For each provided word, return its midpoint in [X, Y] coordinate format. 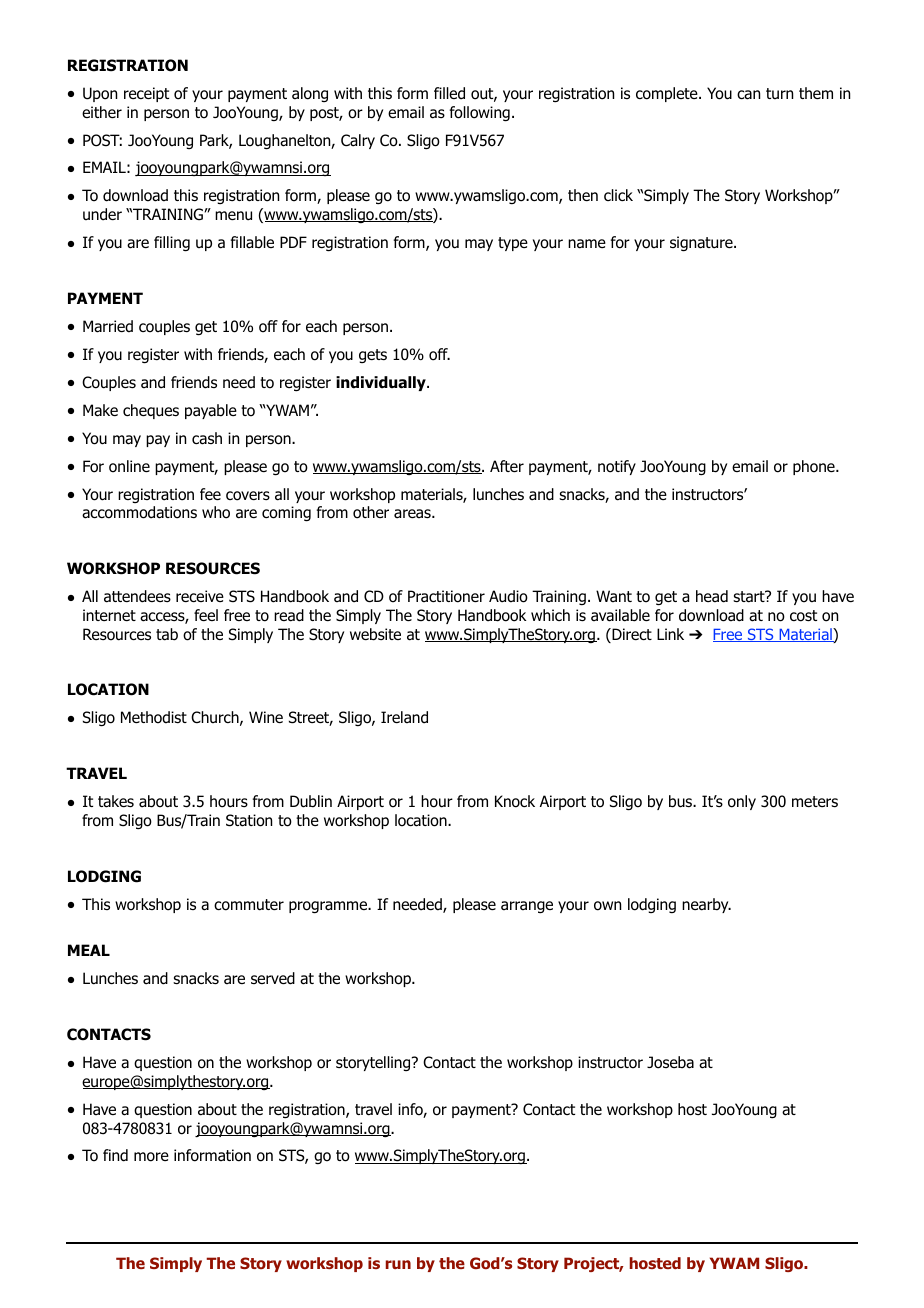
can [748, 95]
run [398, 1264]
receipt [146, 94]
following [480, 114]
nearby [706, 905]
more [151, 1157]
